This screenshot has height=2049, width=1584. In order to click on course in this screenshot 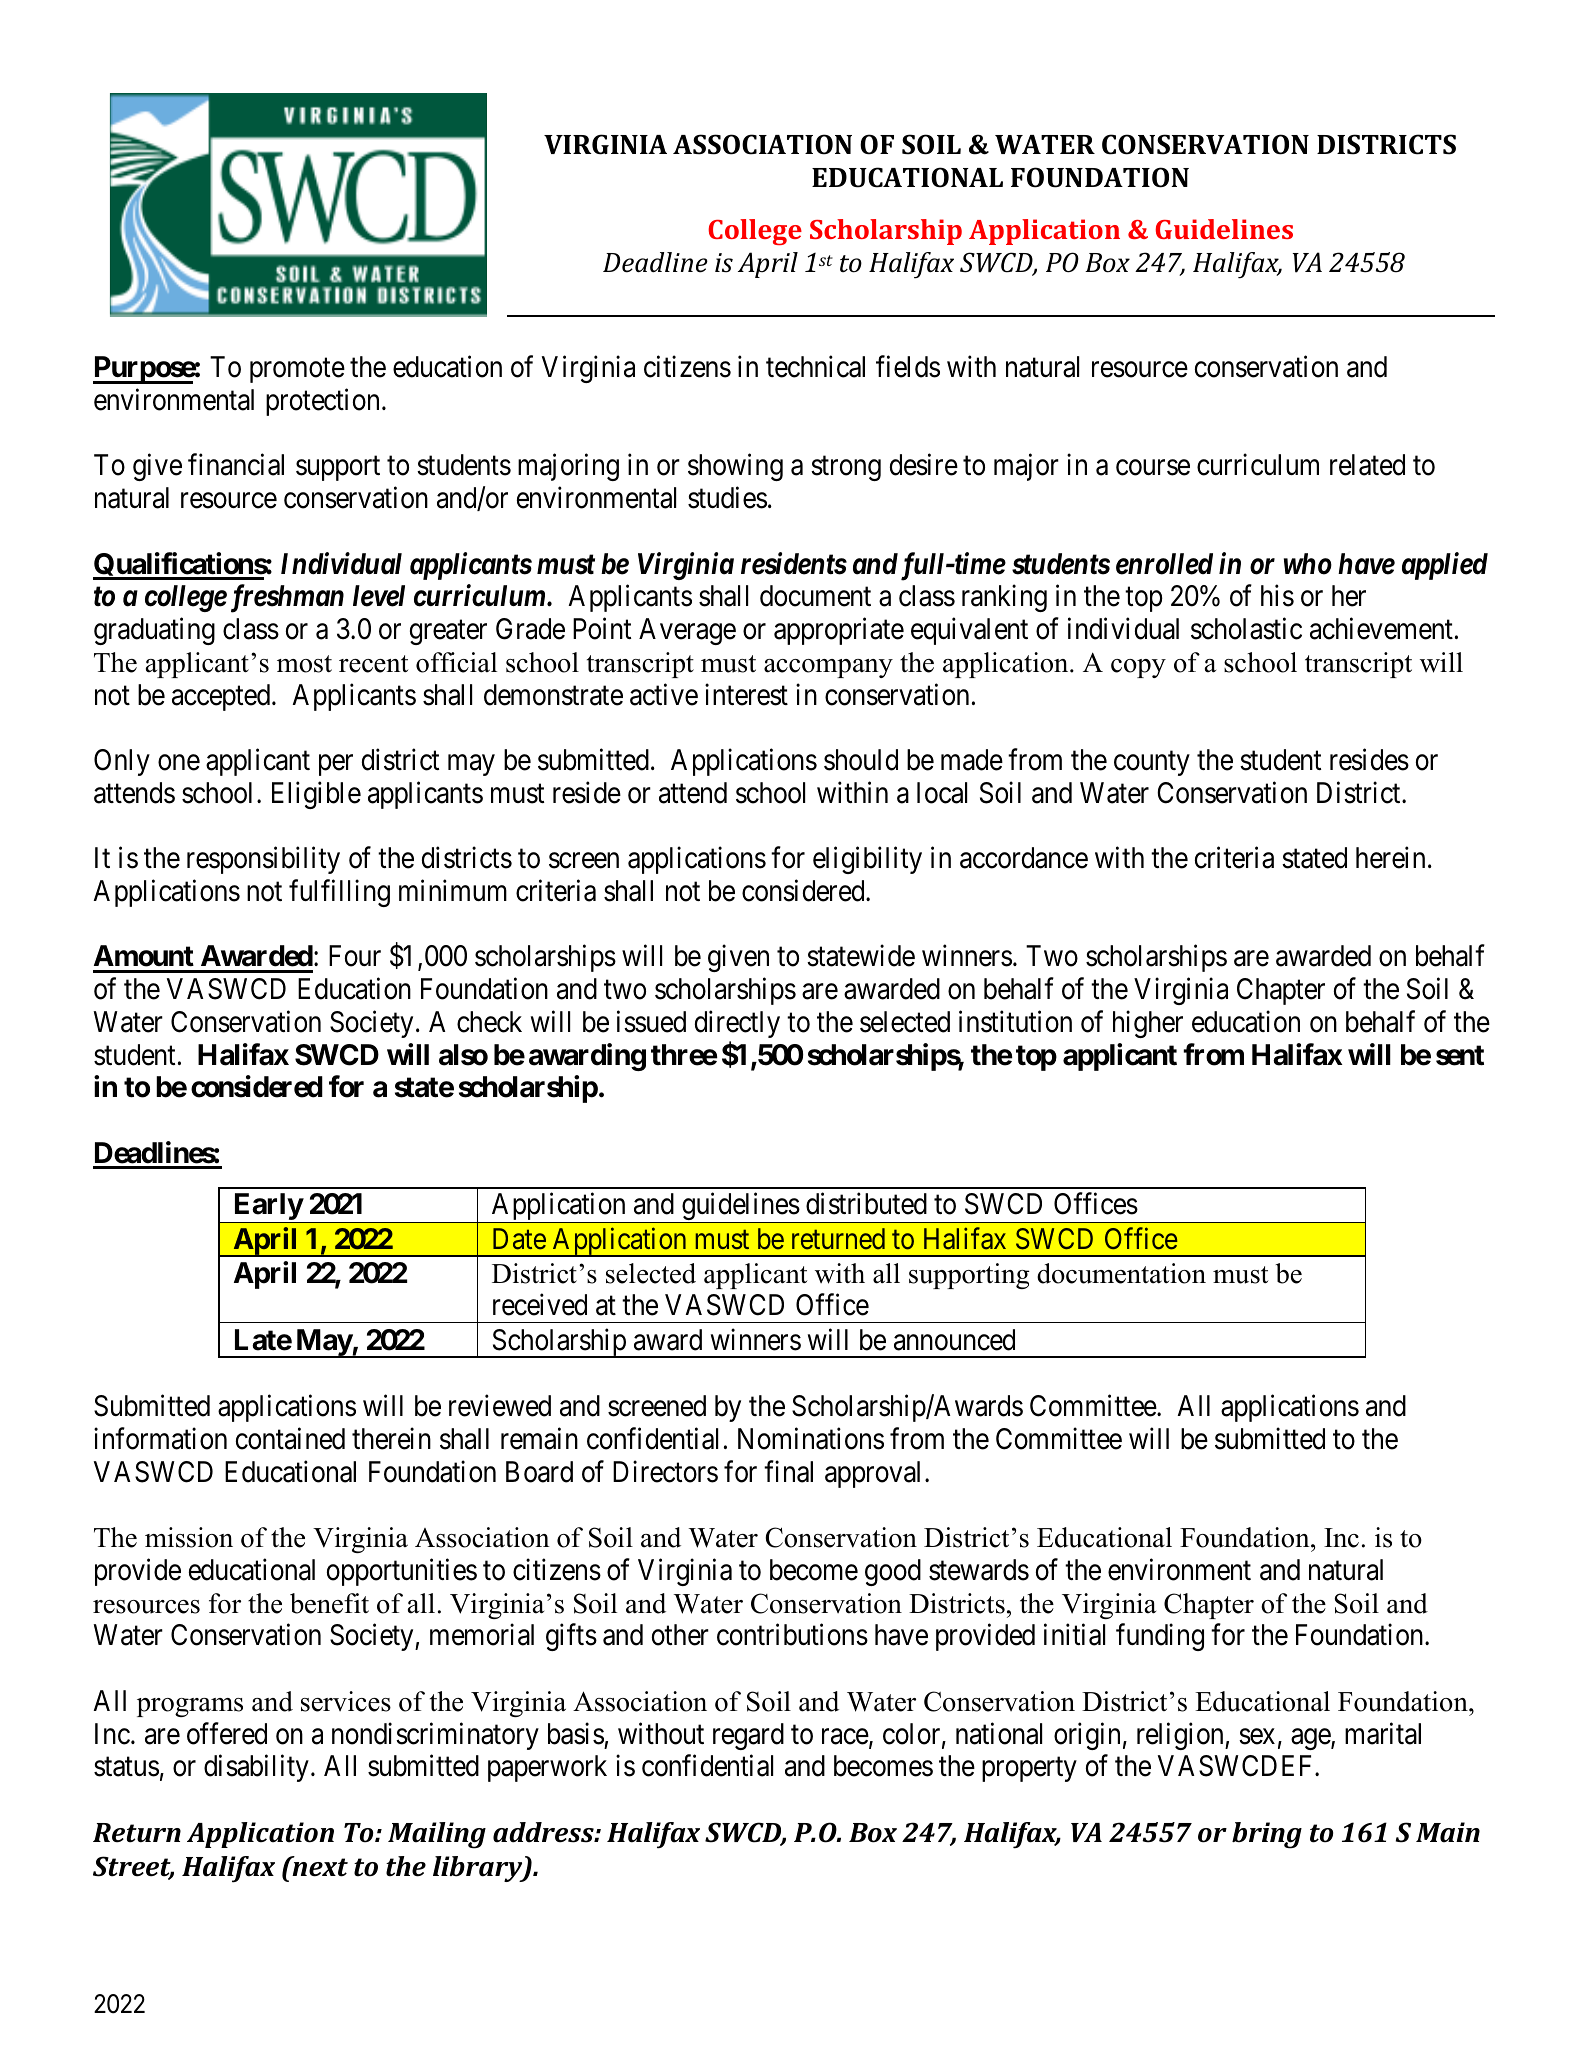, I will do `click(1153, 468)`.
